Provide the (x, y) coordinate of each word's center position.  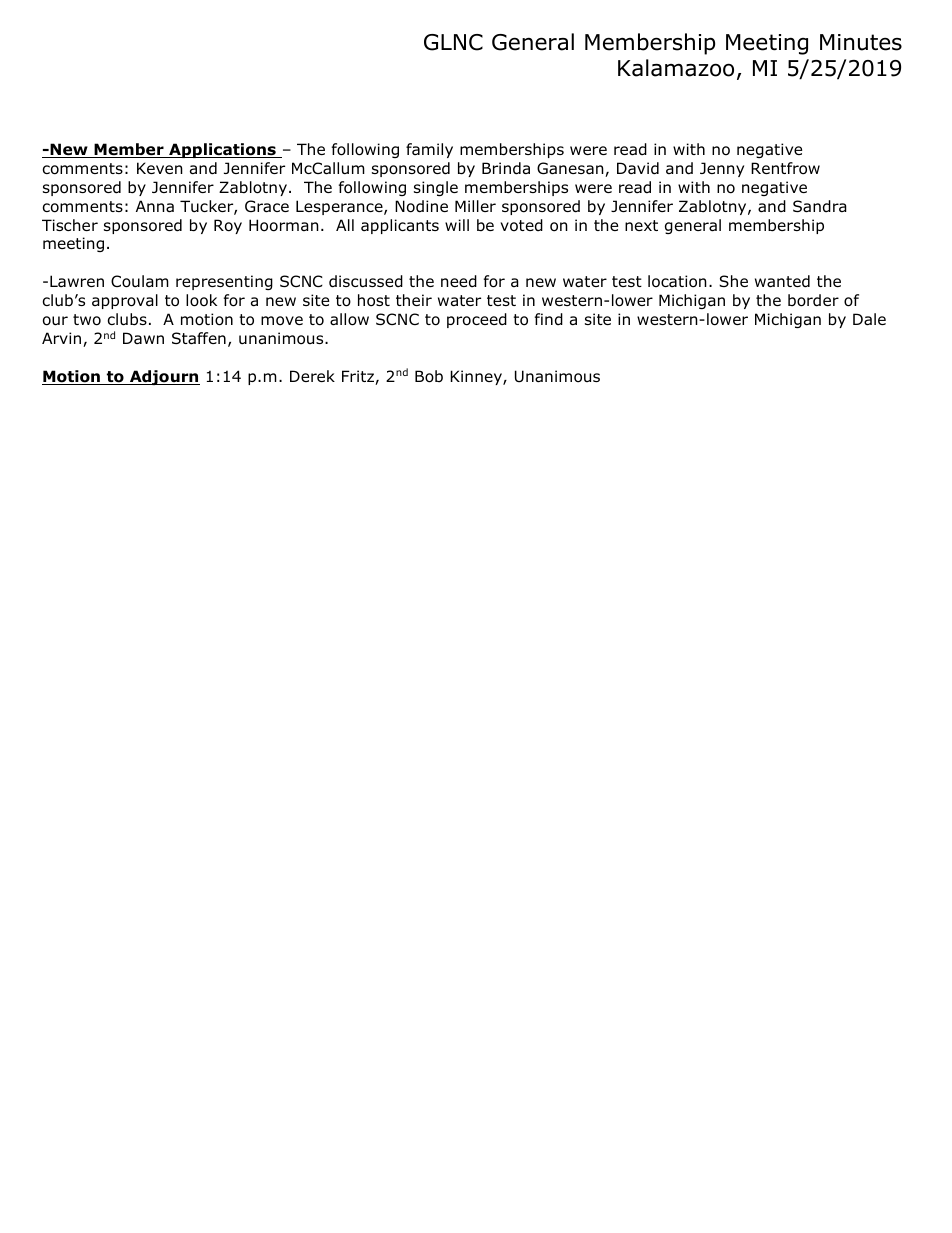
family (429, 150)
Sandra (820, 206)
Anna (155, 206)
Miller (475, 206)
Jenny (722, 169)
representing (224, 282)
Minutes (861, 42)
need (459, 281)
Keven (160, 168)
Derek (312, 376)
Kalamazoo (676, 68)
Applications (222, 150)
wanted (782, 281)
